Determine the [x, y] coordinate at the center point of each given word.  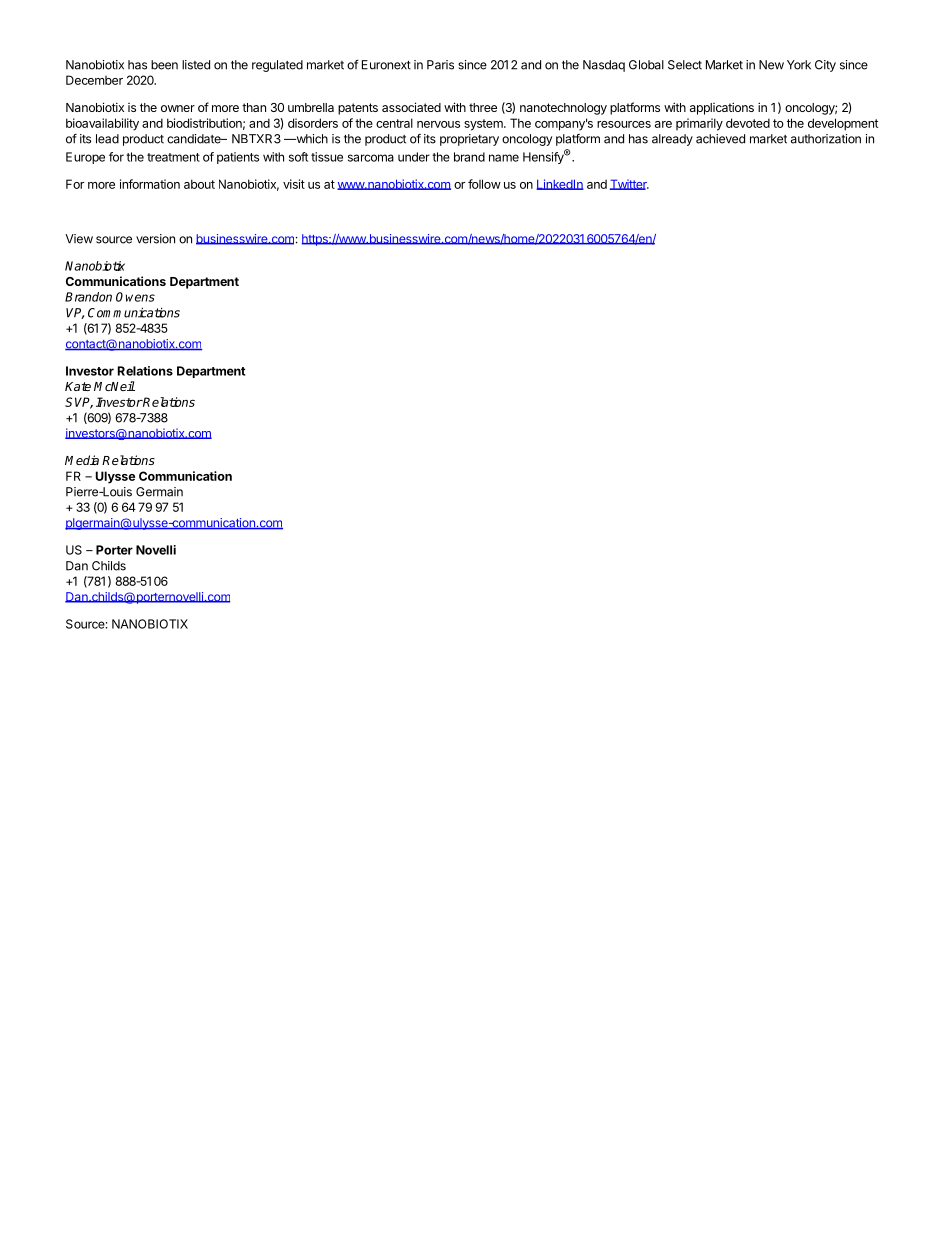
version [155, 239]
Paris [440, 65]
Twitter [629, 184]
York [799, 65]
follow [484, 184]
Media [82, 460]
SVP [79, 403]
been [164, 65]
